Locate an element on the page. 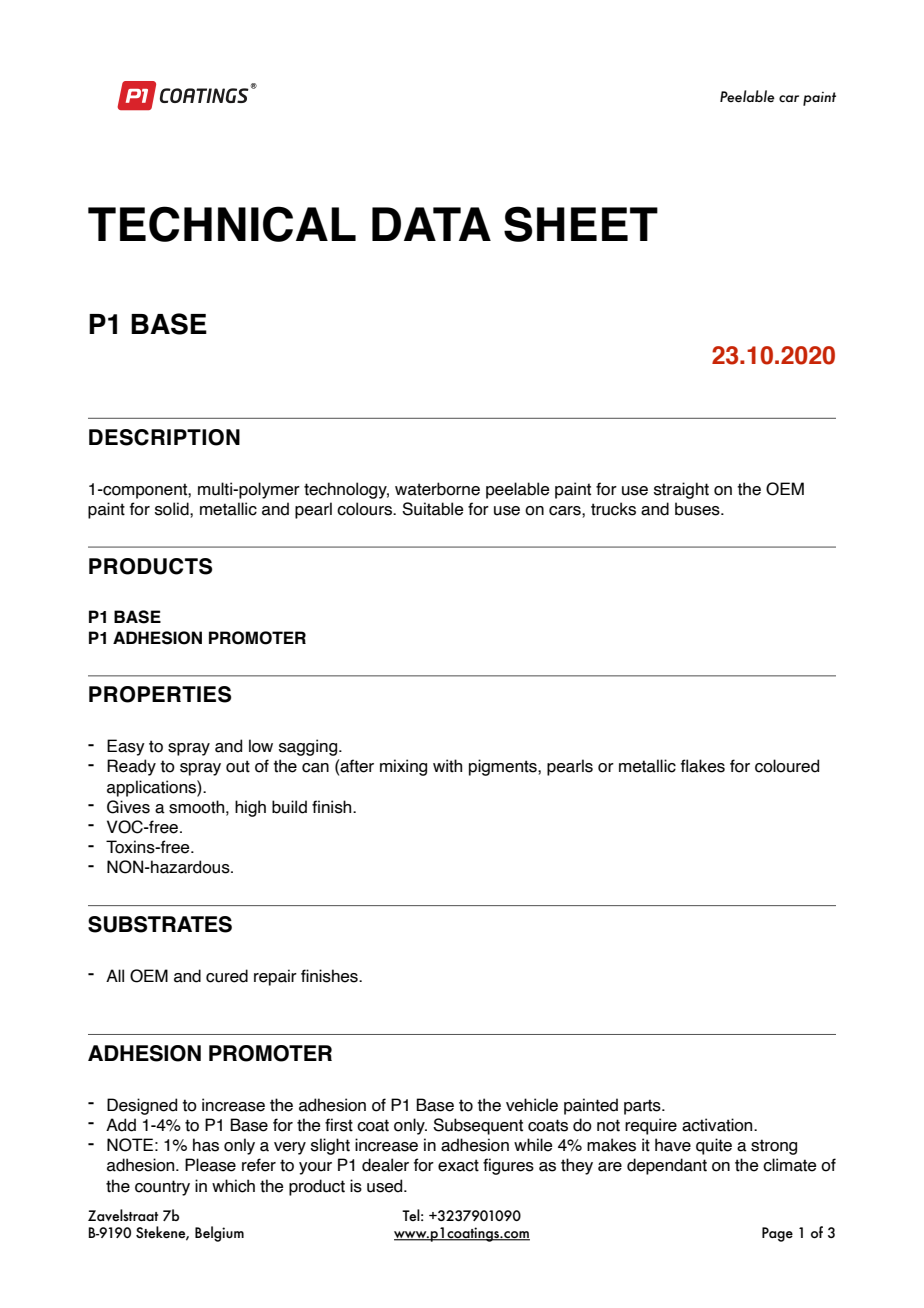 This document has width=924, height=1308. buses is located at coordinates (698, 509).
